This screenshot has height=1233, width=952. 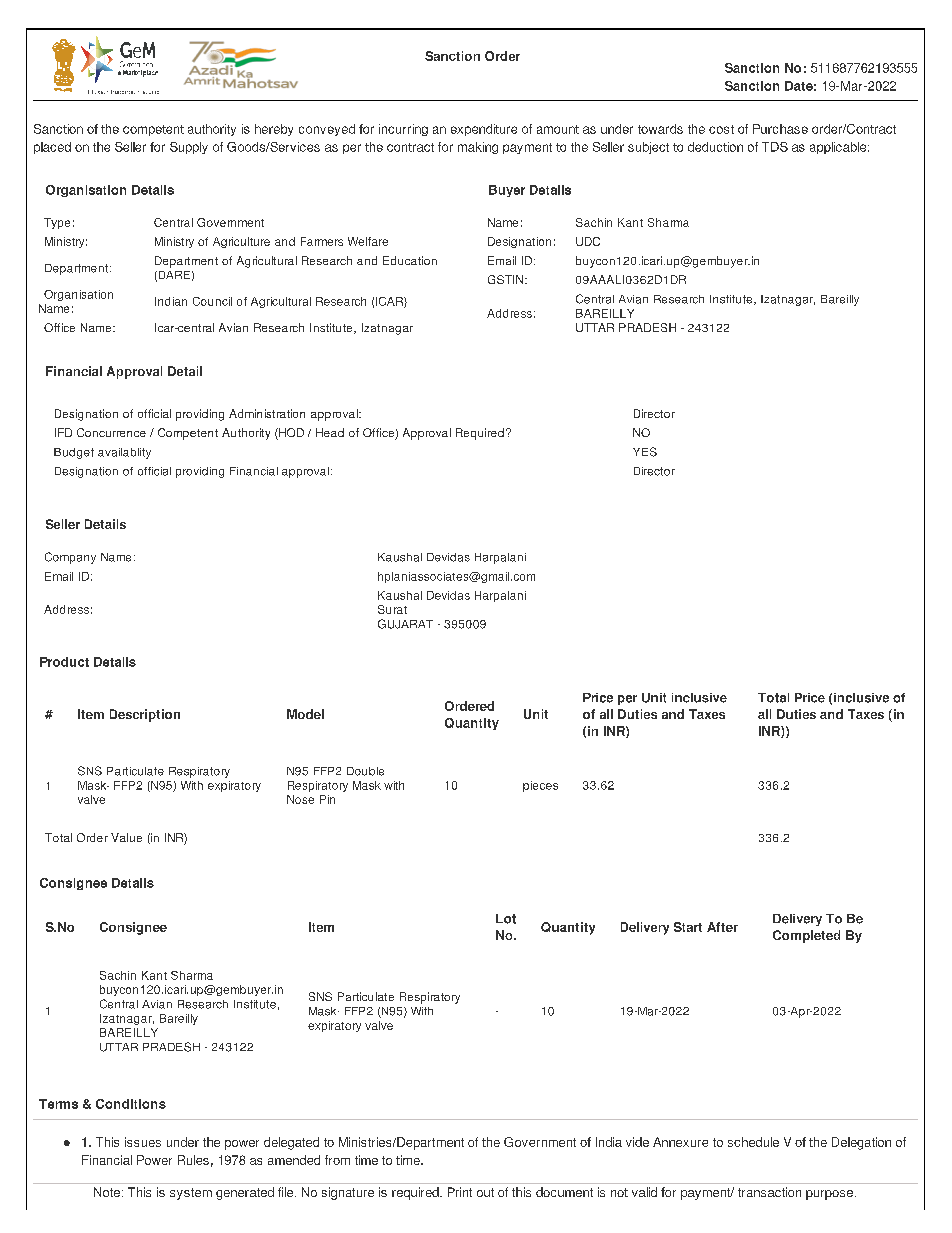 I want to click on Completed, so click(x=806, y=936).
